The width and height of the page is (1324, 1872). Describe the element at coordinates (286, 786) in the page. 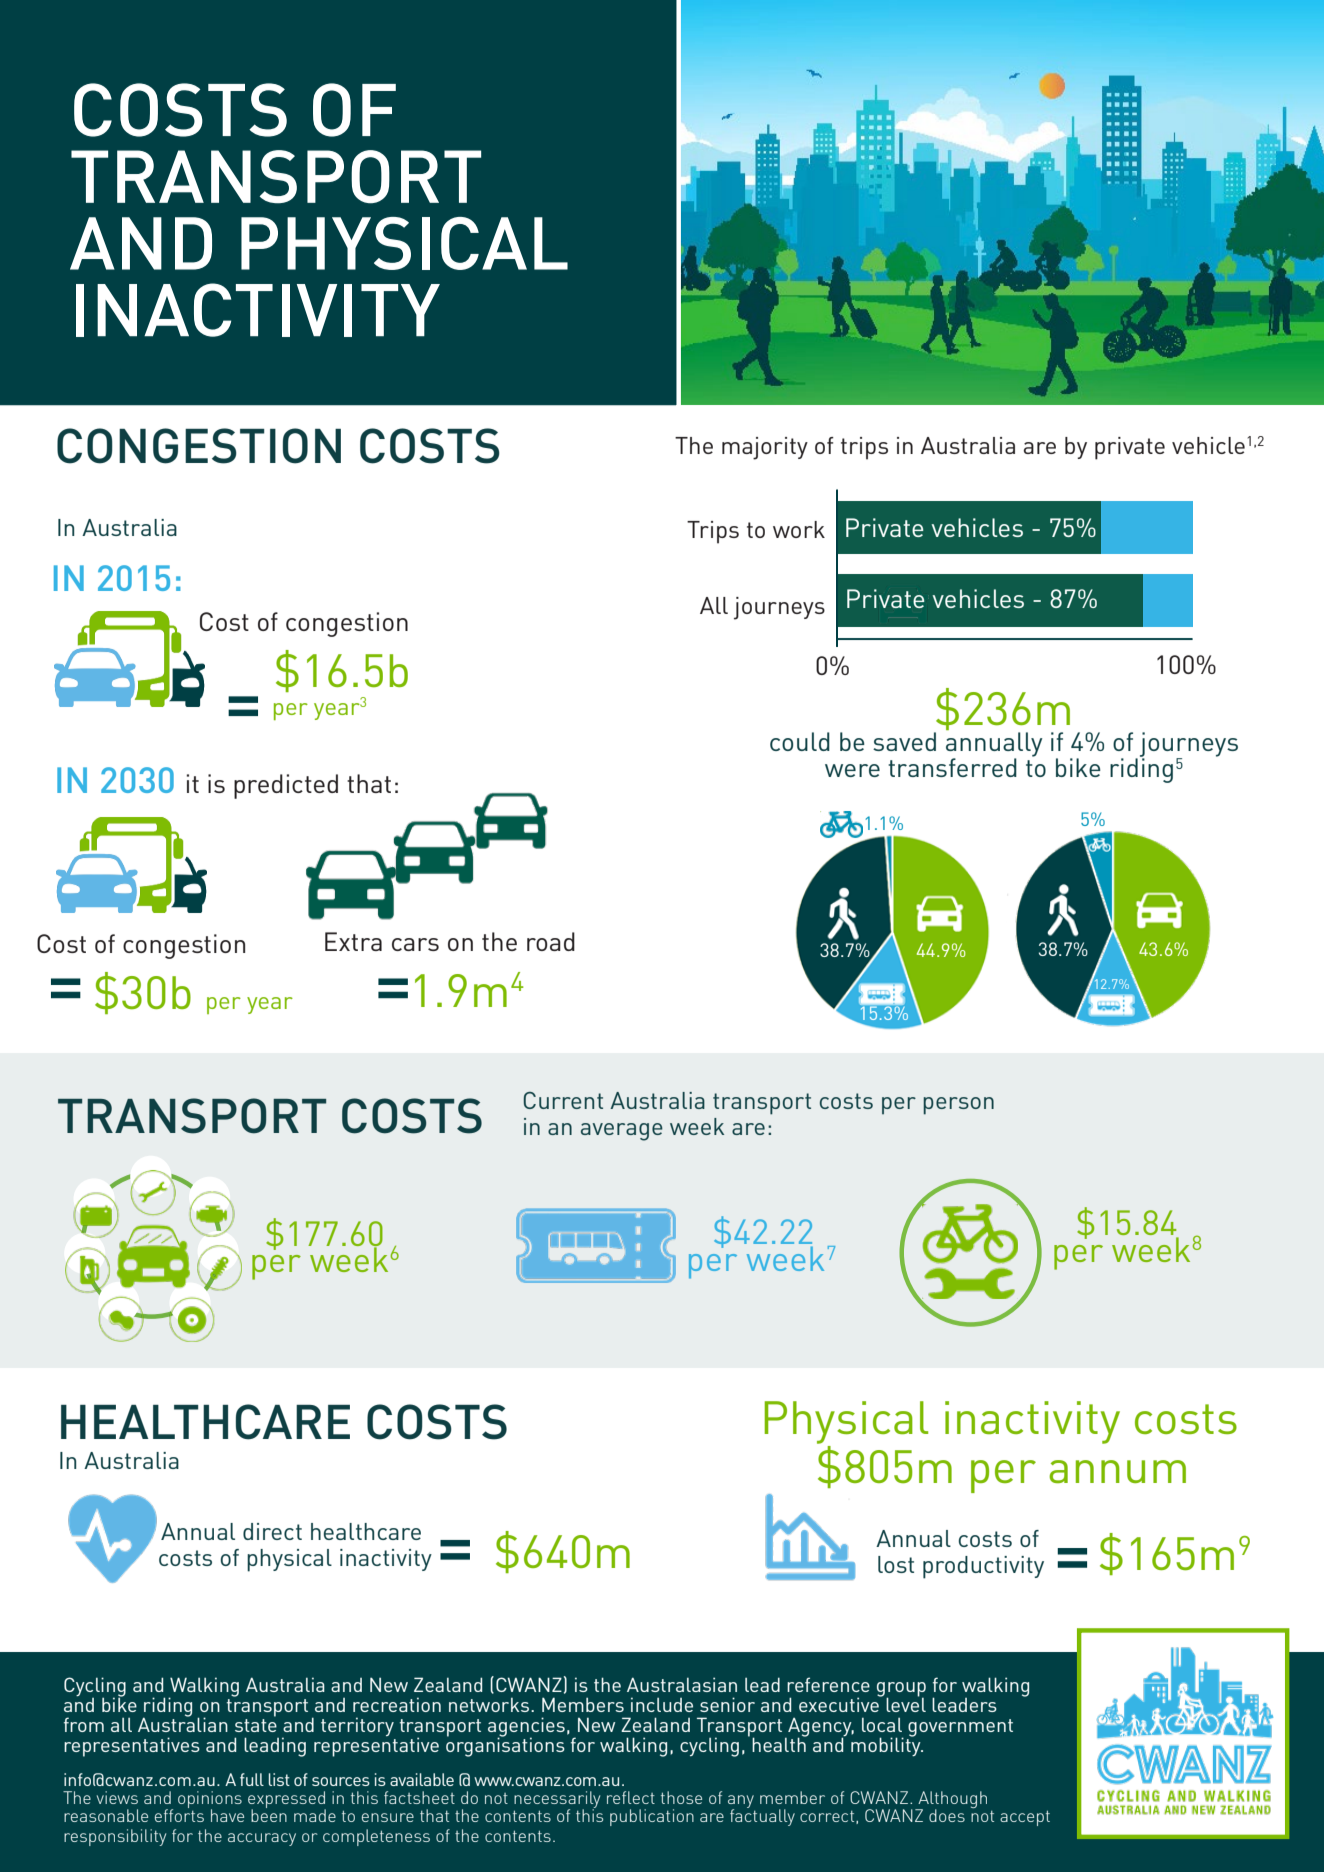

I see `predicted` at that location.
